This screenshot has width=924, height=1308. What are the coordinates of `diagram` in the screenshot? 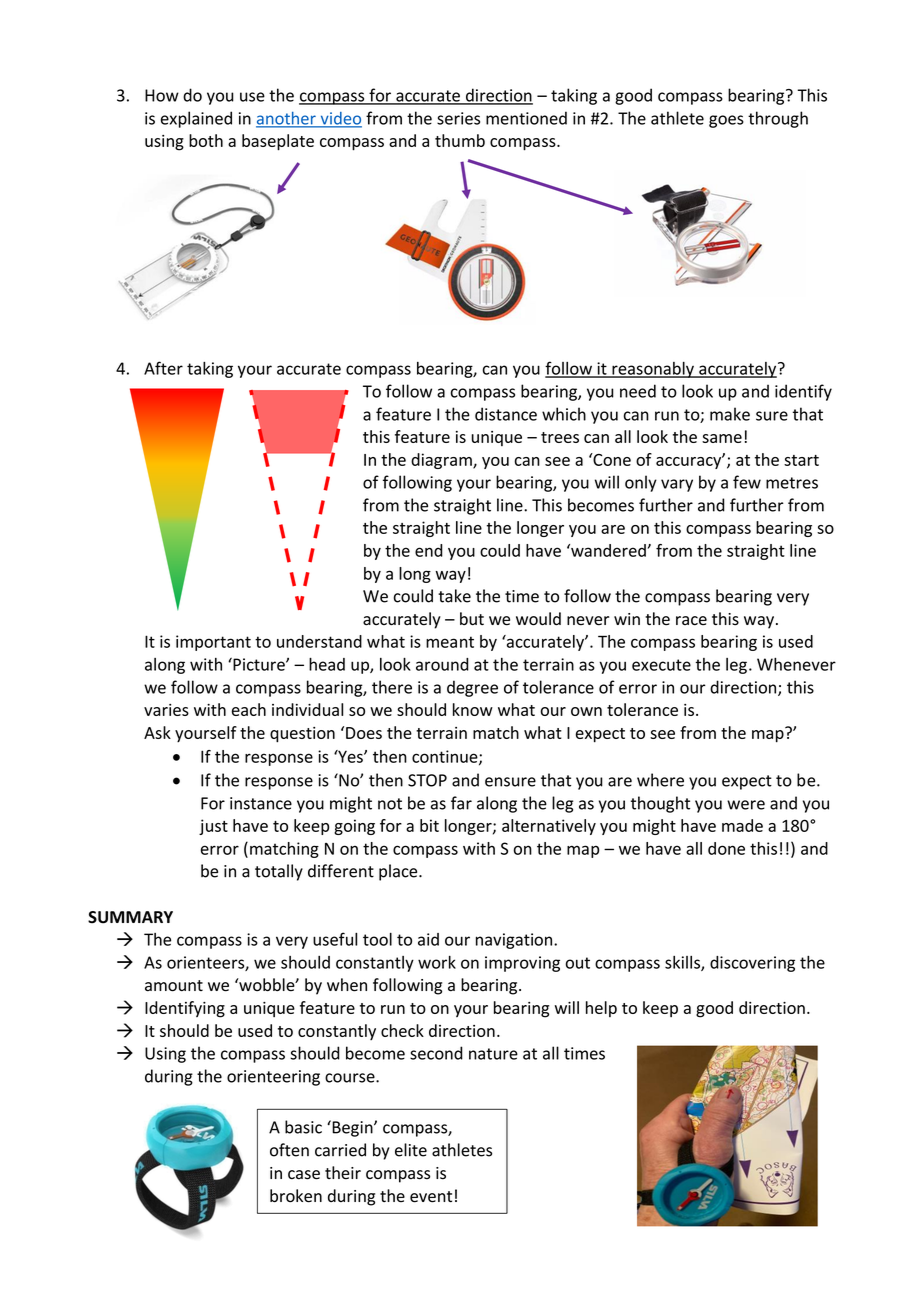 It's located at (442, 461).
